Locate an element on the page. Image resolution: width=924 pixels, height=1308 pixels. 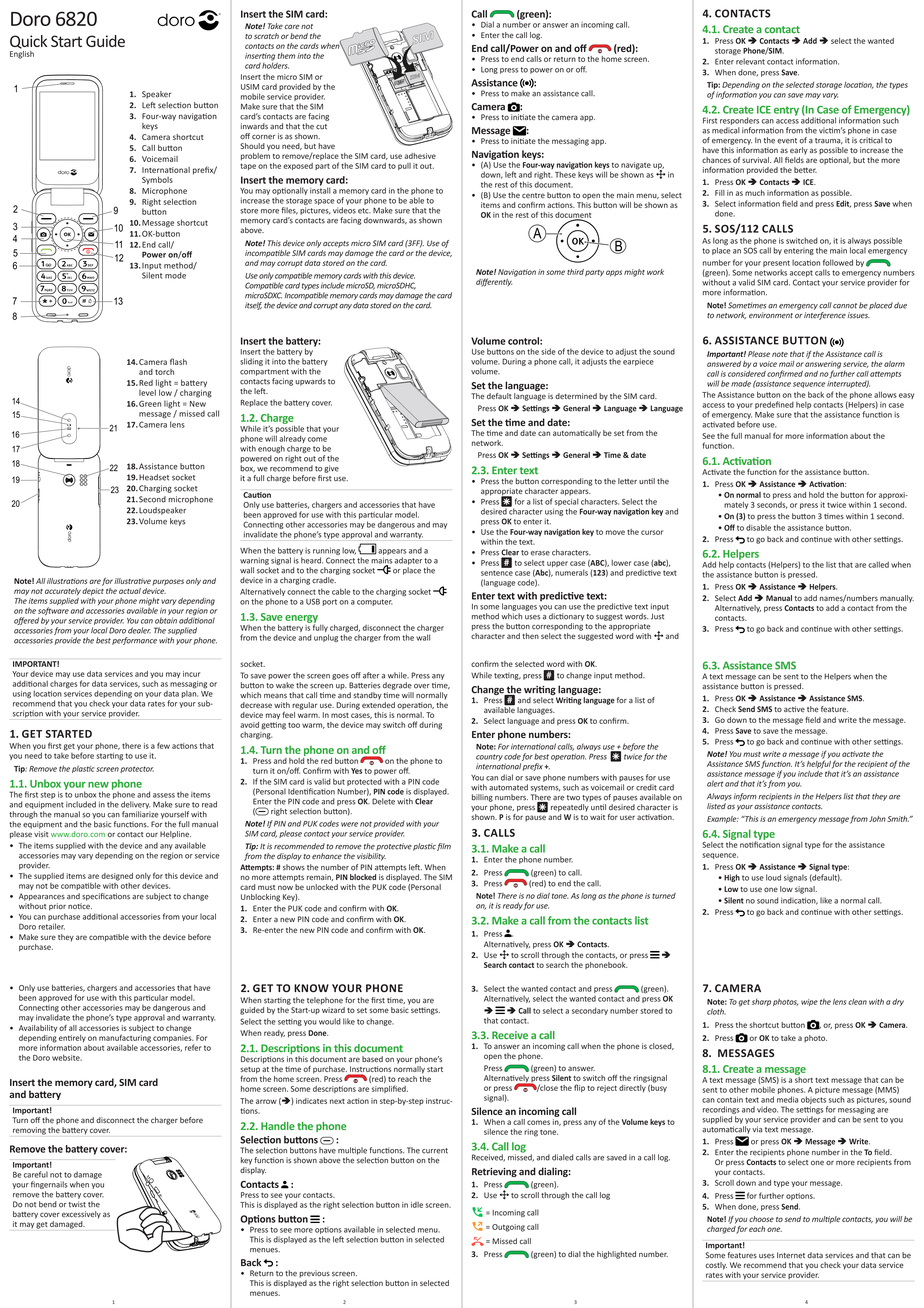
adhesive is located at coordinates (420, 156).
